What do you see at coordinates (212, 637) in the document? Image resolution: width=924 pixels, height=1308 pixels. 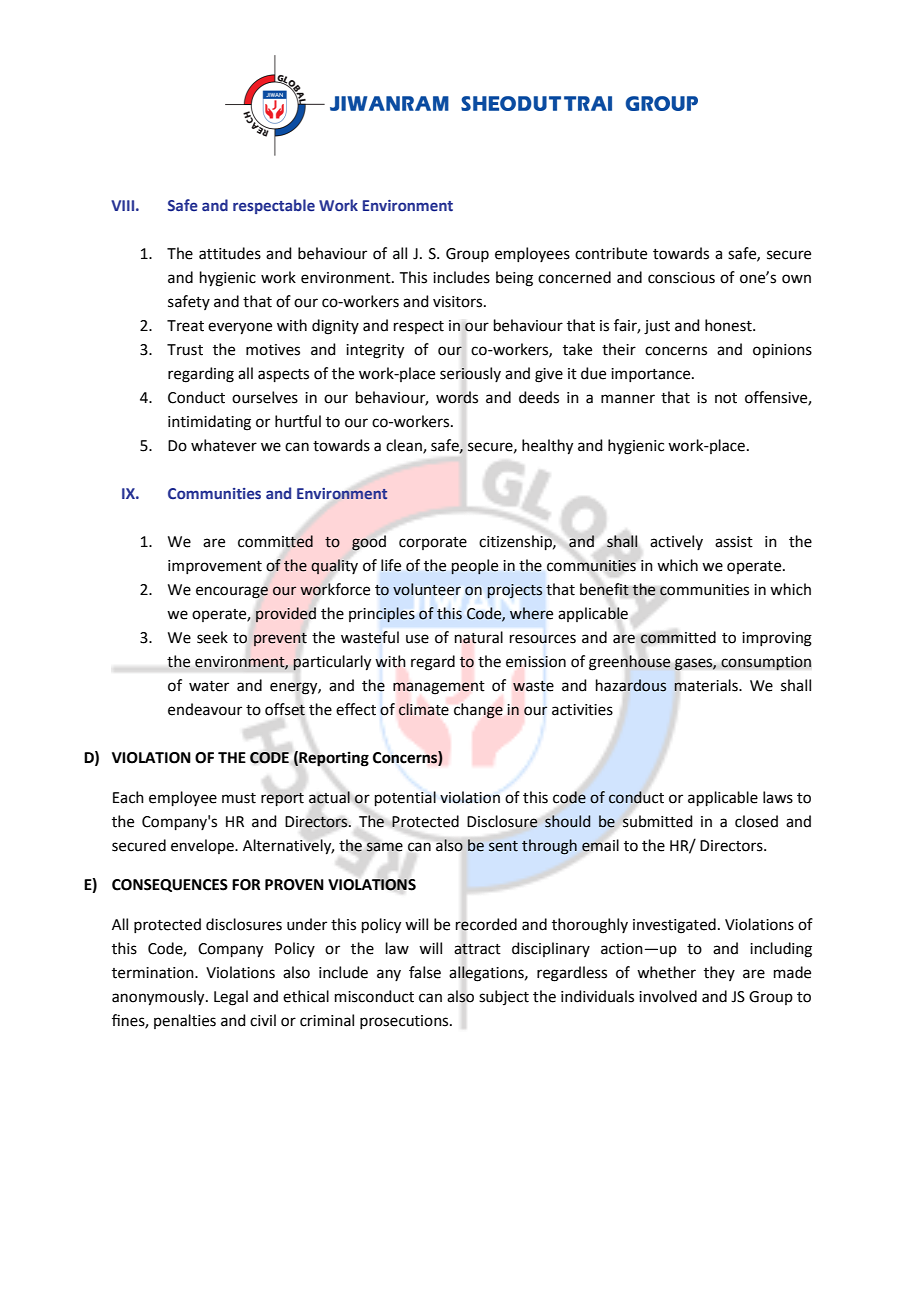 I see `seek` at bounding box center [212, 637].
